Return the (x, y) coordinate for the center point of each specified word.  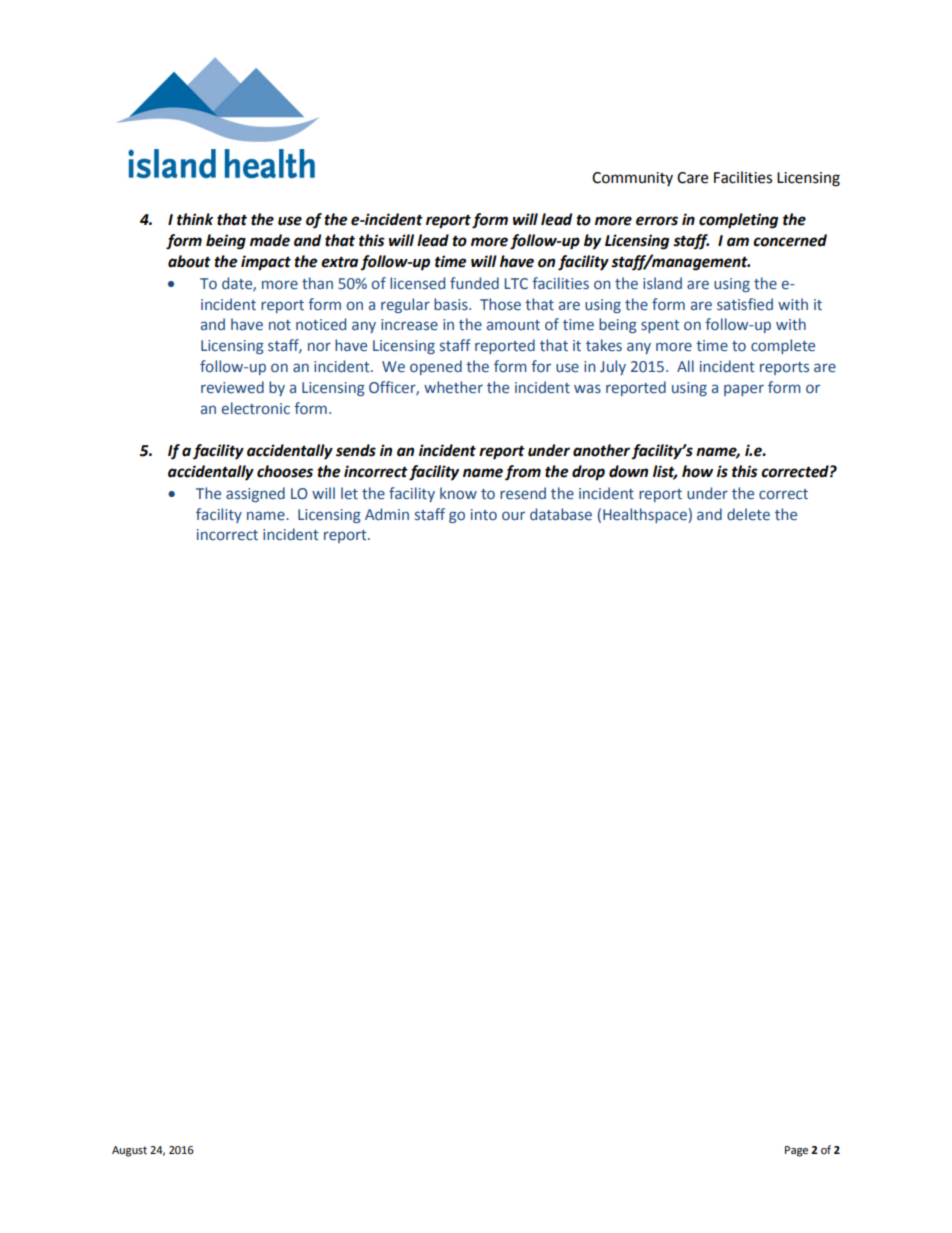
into (484, 515)
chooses (285, 471)
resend (523, 493)
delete (748, 514)
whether (453, 387)
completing (738, 221)
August (129, 1151)
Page (796, 1151)
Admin (387, 514)
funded (474, 283)
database (561, 514)
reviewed (232, 387)
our (513, 515)
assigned (255, 494)
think (195, 219)
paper (744, 390)
